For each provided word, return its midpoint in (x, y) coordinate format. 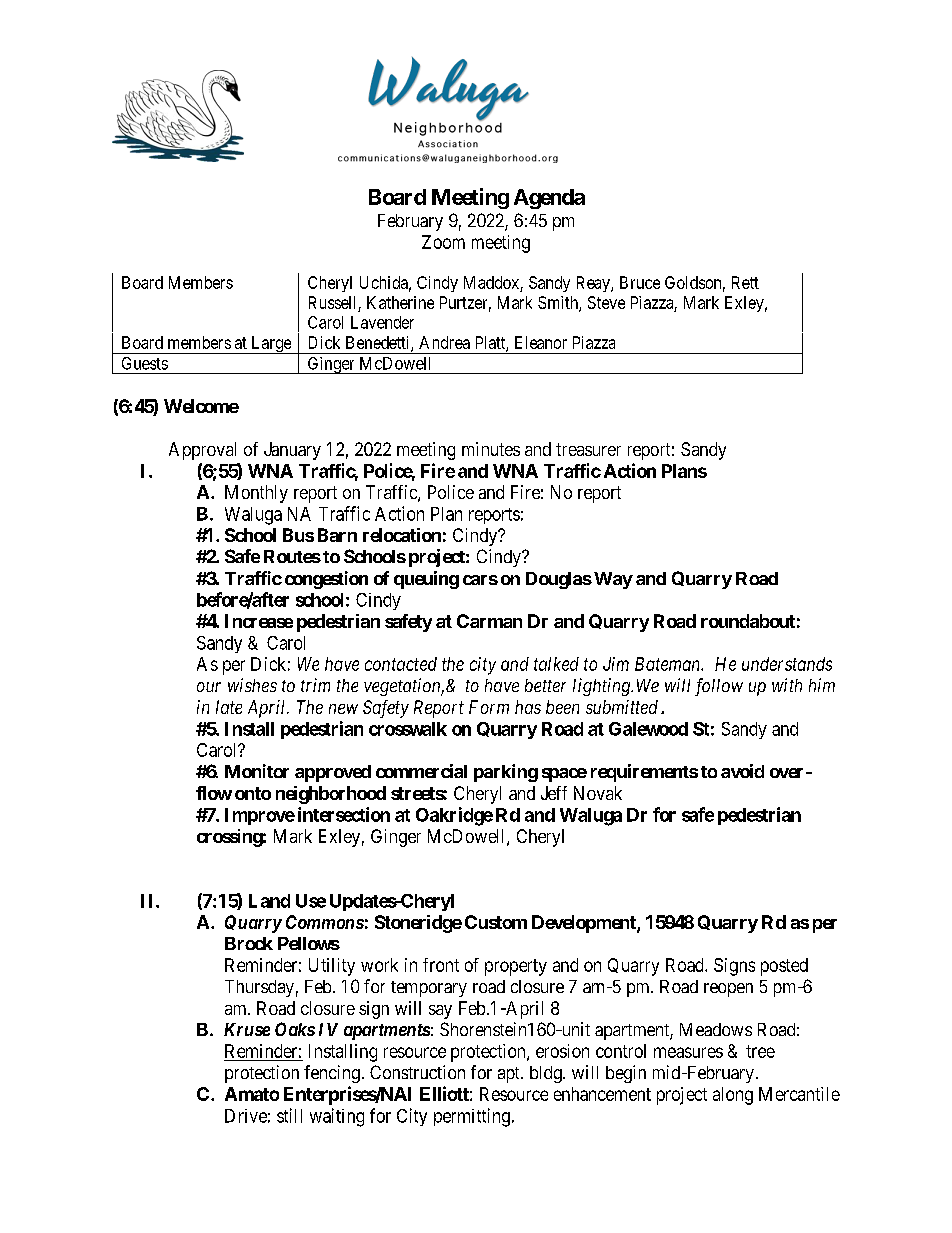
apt (510, 1075)
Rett (745, 282)
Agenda (549, 199)
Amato (252, 1094)
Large (271, 345)
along (733, 1096)
